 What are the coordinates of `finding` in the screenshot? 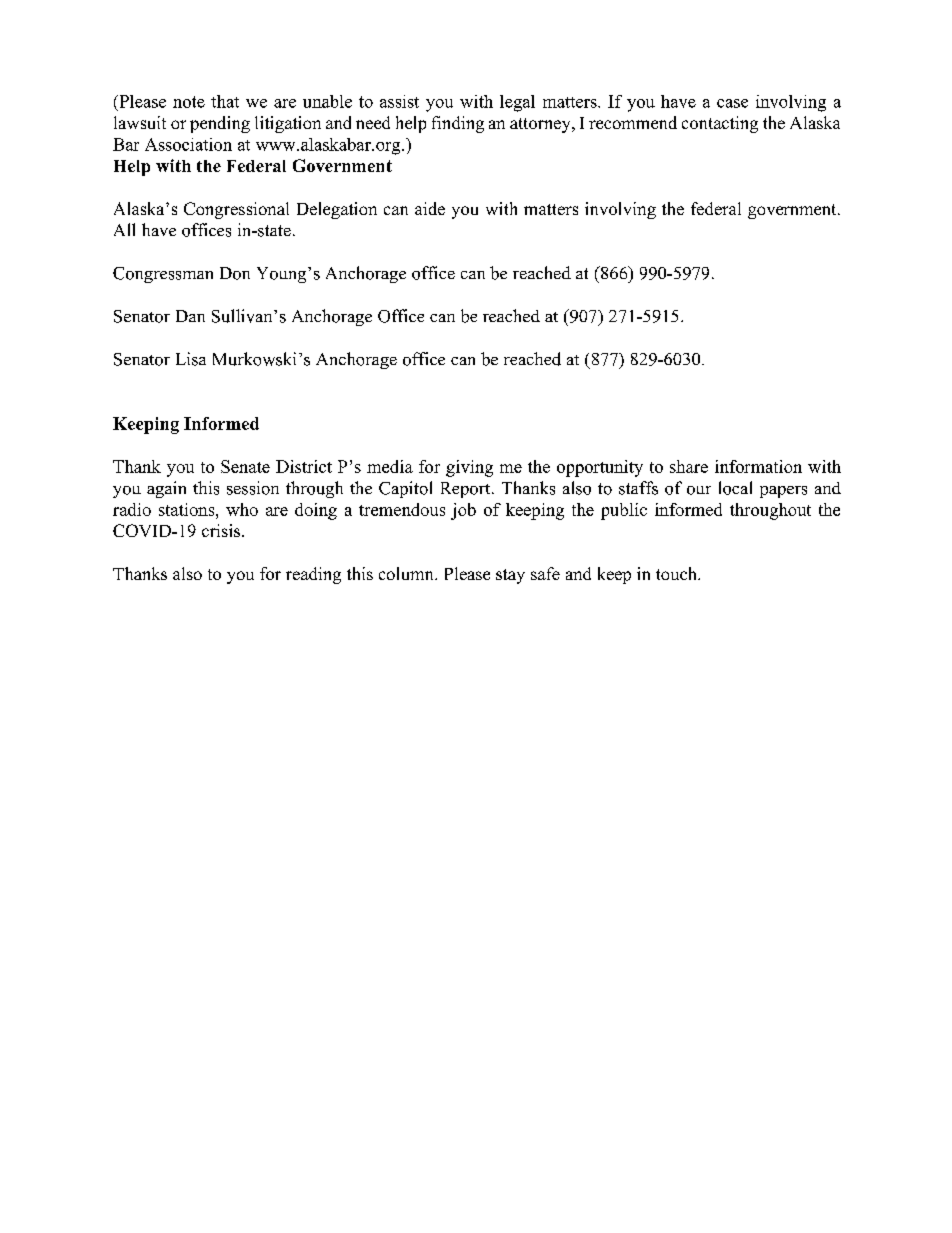 It's located at (458, 124).
